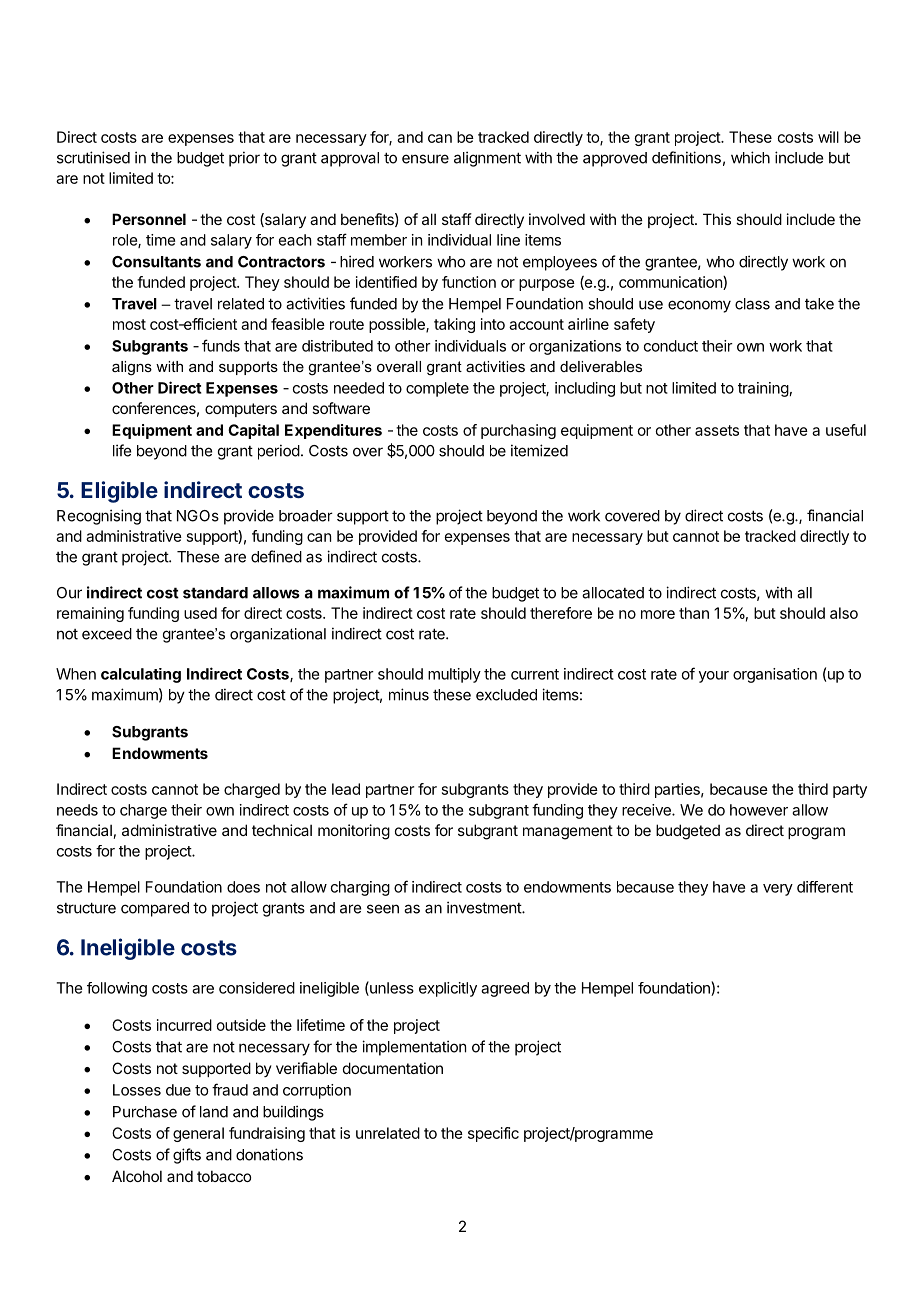 Image resolution: width=924 pixels, height=1308 pixels. Describe the element at coordinates (454, 675) in the screenshot. I see `multiply` at that location.
